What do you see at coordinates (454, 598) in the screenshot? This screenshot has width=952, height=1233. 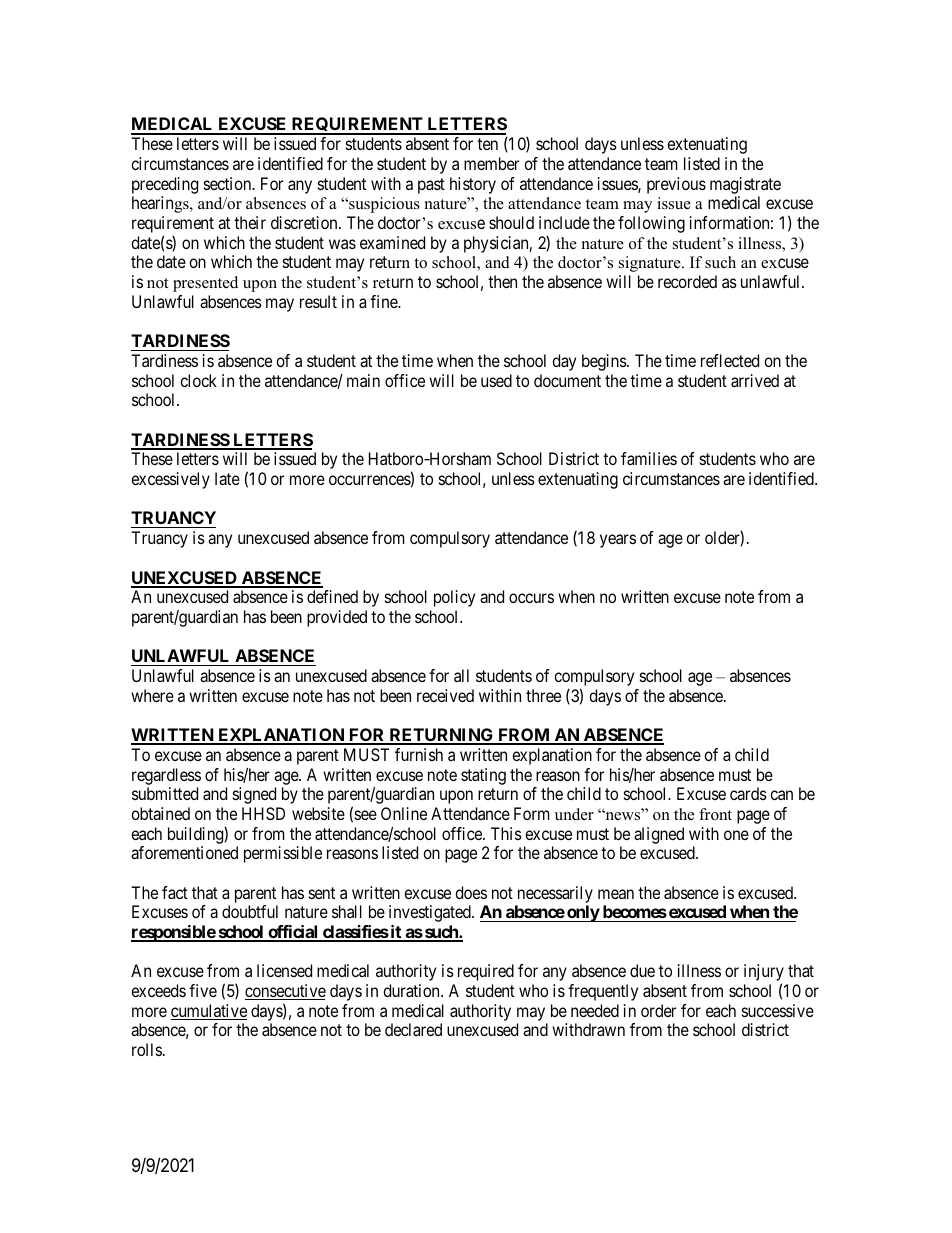 I see `policy` at bounding box center [454, 598].
